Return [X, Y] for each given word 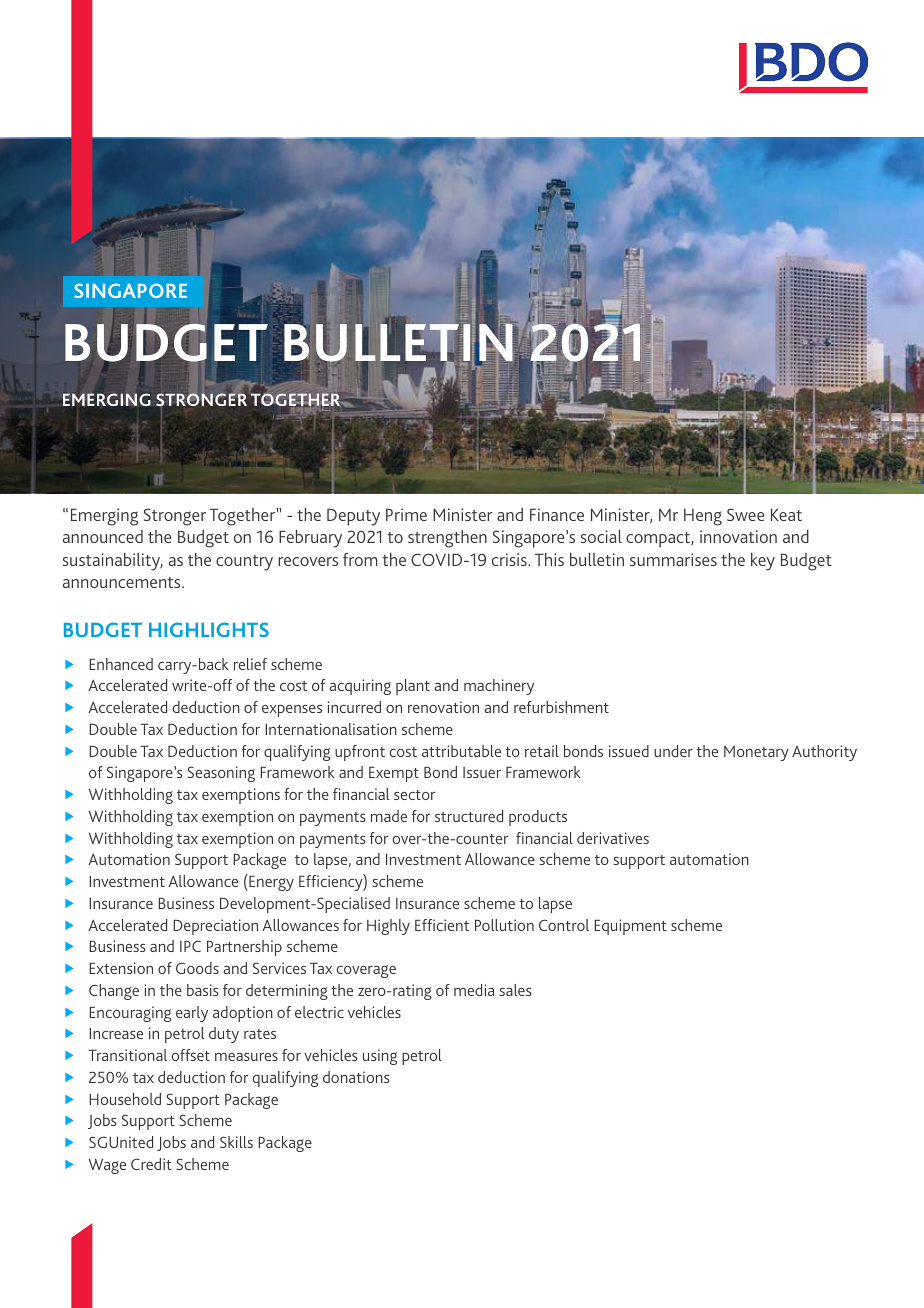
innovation [738, 536]
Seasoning [221, 774]
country [244, 563]
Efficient [442, 925]
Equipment [630, 927]
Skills [236, 1142]
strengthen [447, 539]
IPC [190, 946]
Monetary [756, 753]
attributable [461, 751]
